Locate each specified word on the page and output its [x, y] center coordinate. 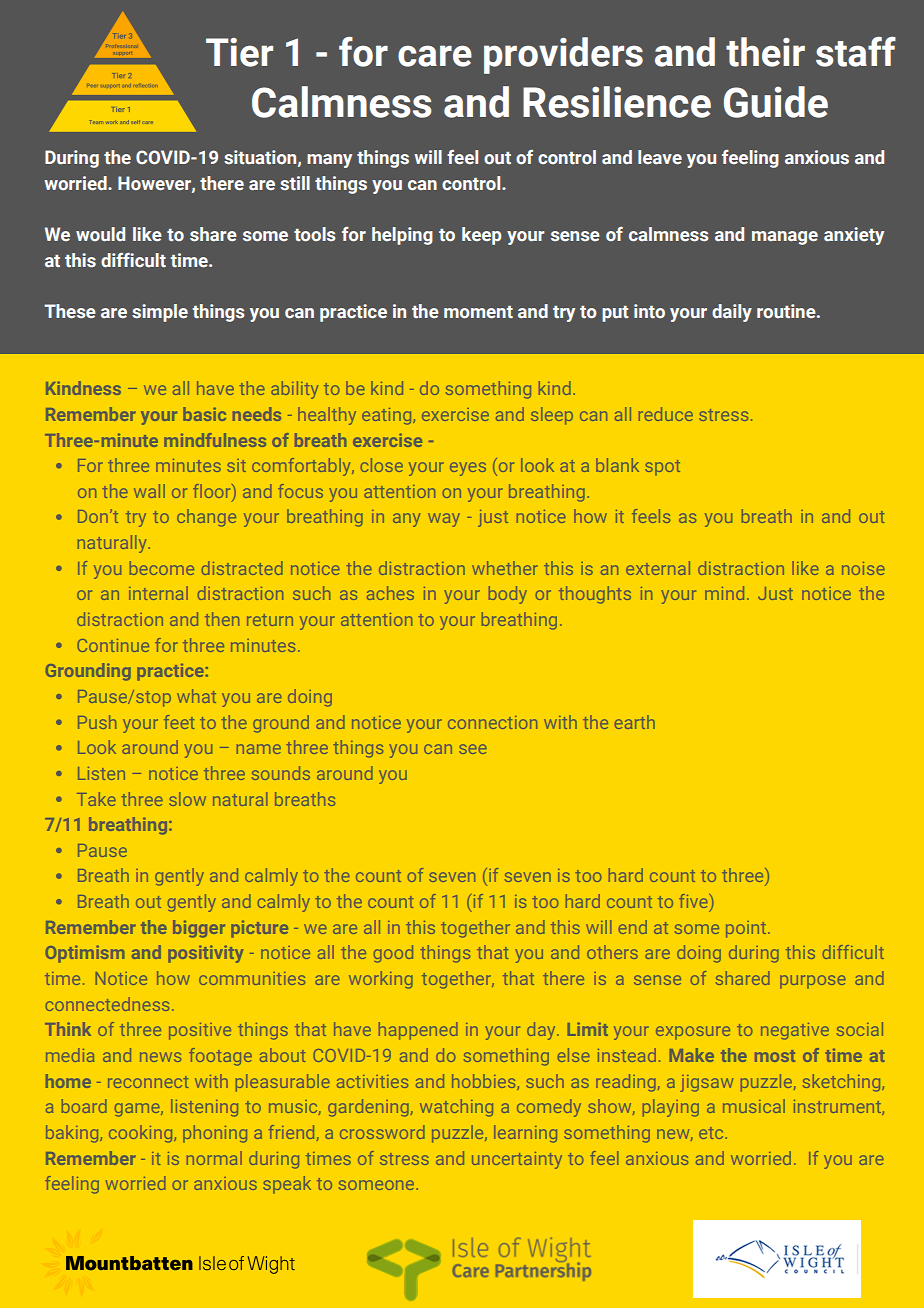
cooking [142, 1134]
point [746, 929]
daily [732, 313]
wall [149, 491]
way [444, 520]
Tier [239, 52]
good [393, 954]
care [435, 56]
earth [635, 722]
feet [179, 722]
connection [493, 722]
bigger [199, 929]
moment [478, 312]
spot [662, 468]
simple [160, 313]
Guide [776, 102]
